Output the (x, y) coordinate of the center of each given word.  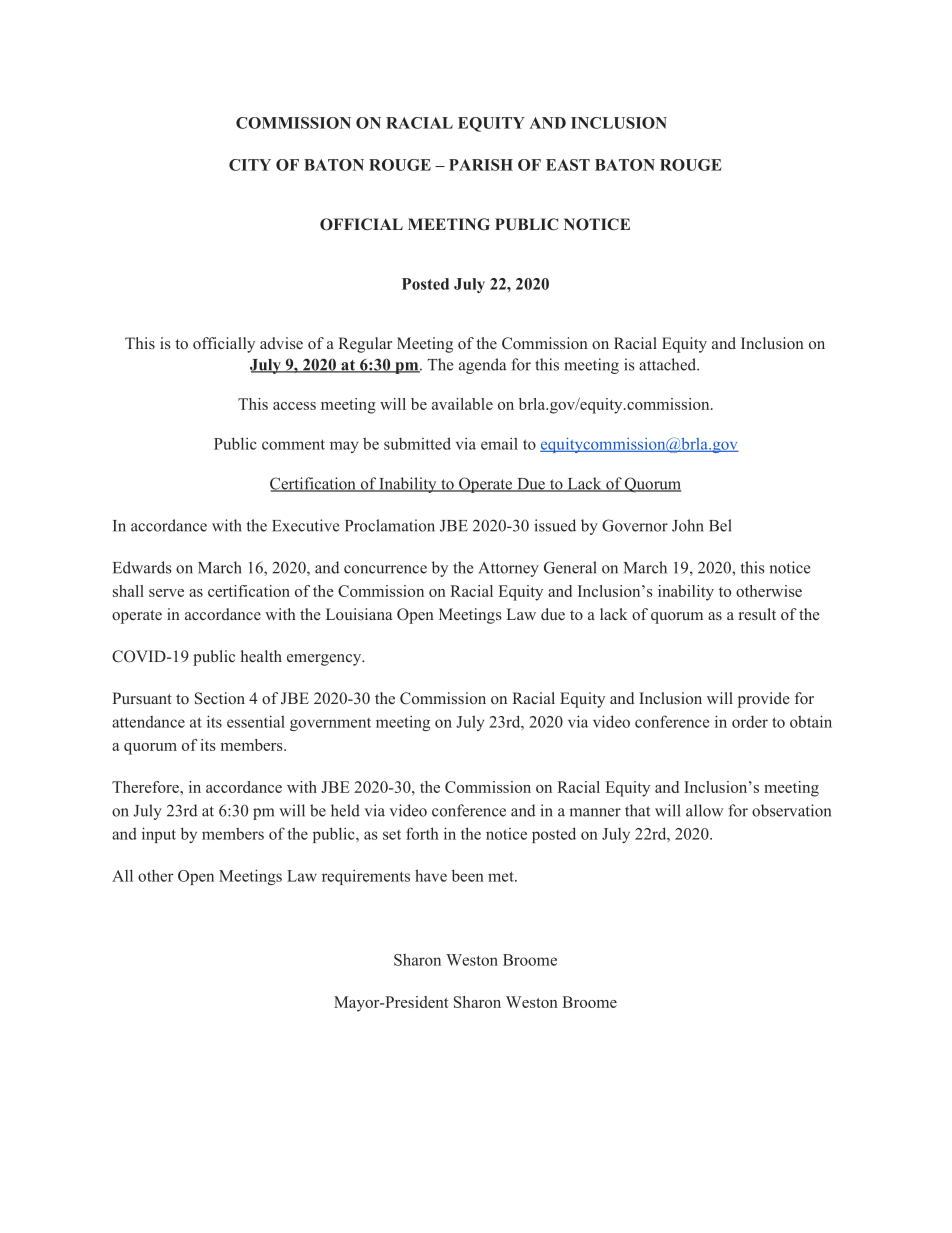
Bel (720, 525)
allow (704, 810)
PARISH (481, 165)
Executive (305, 525)
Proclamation (390, 525)
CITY (250, 165)
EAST (568, 165)
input (159, 835)
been (468, 875)
